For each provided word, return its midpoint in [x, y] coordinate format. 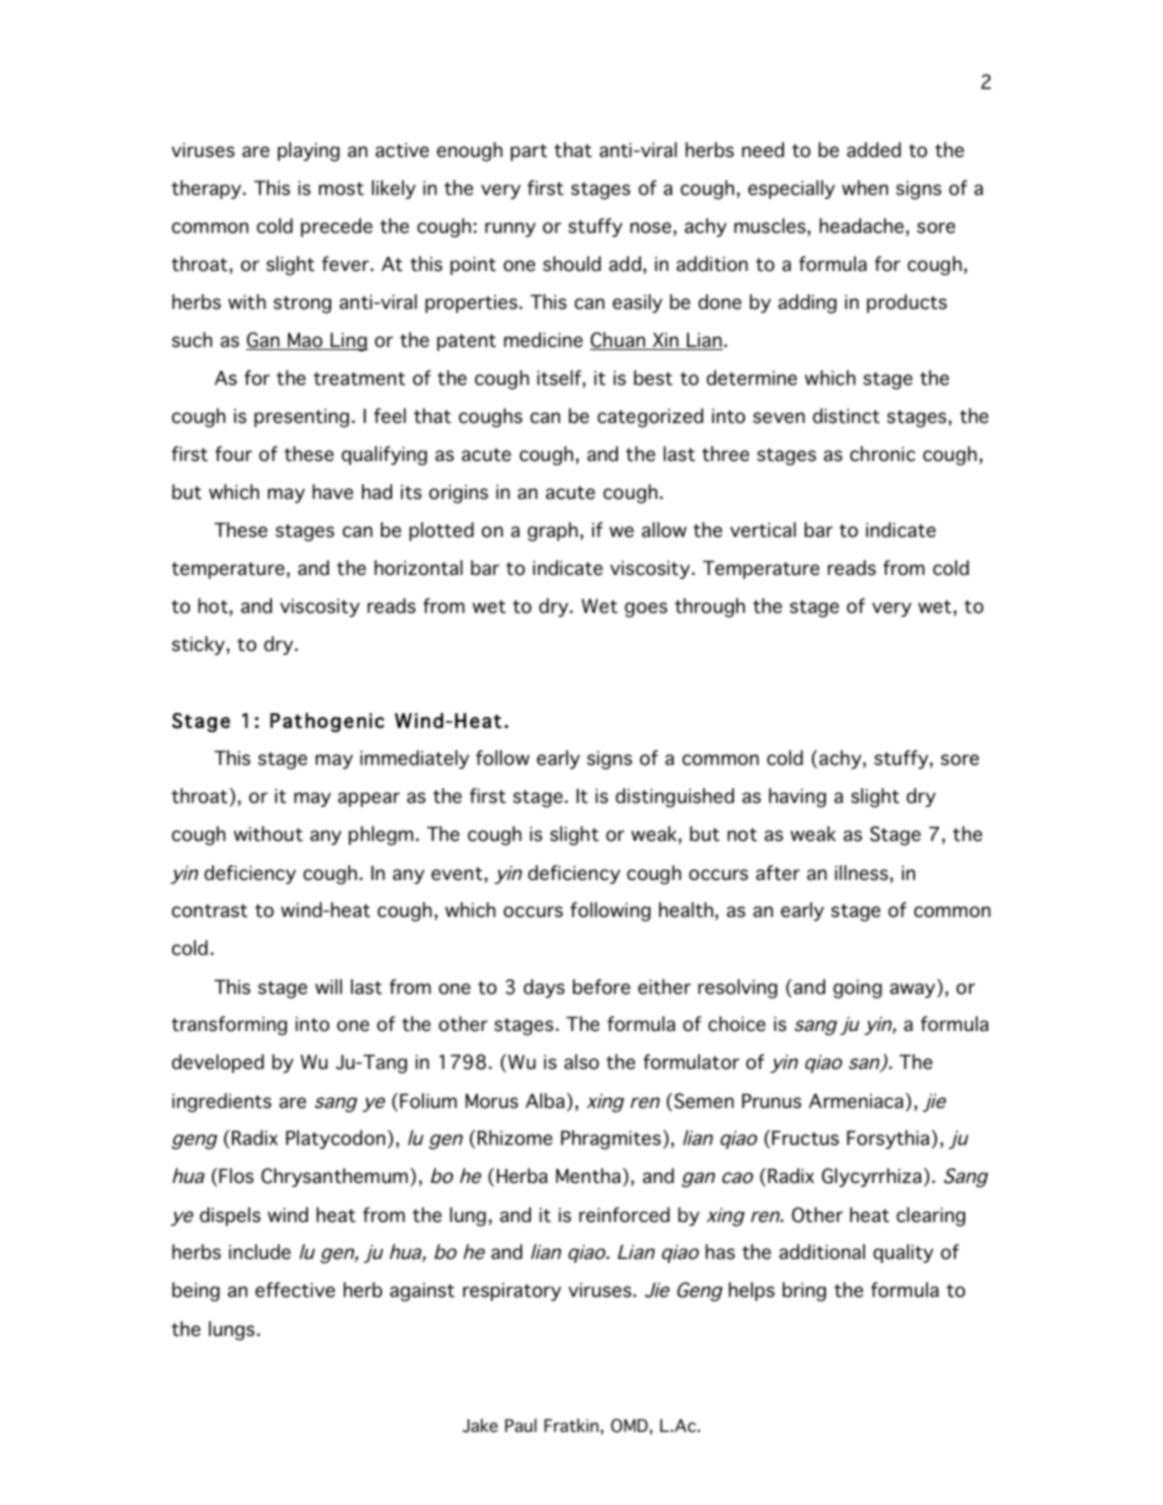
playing [309, 152]
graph [553, 532]
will [328, 986]
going [857, 989]
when [865, 188]
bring [804, 1292]
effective [295, 1290]
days [544, 988]
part [529, 152]
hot [213, 606]
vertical [763, 530]
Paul [521, 1425]
